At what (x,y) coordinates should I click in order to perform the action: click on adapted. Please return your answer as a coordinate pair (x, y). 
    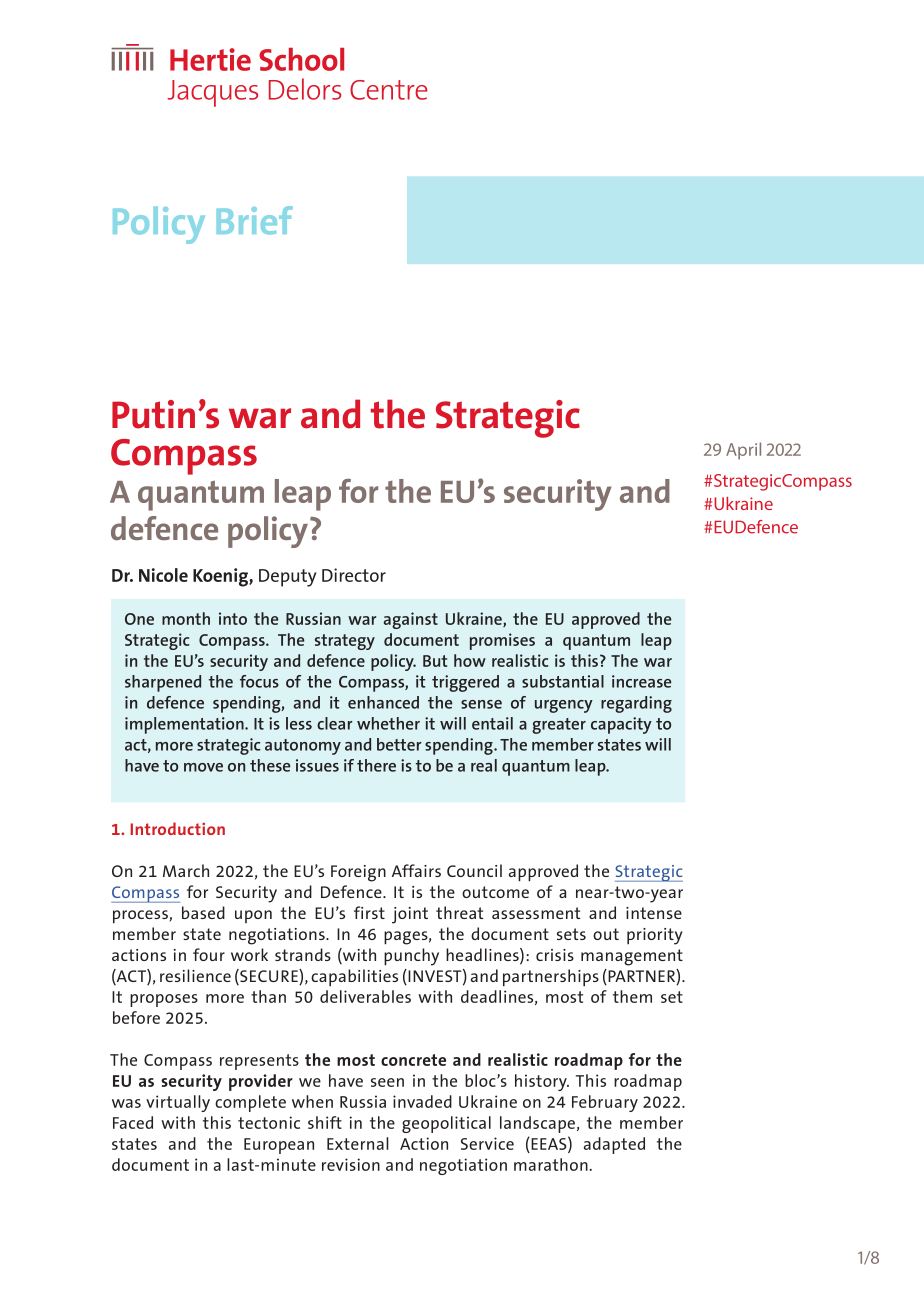
    Looking at the image, I should click on (614, 1145).
